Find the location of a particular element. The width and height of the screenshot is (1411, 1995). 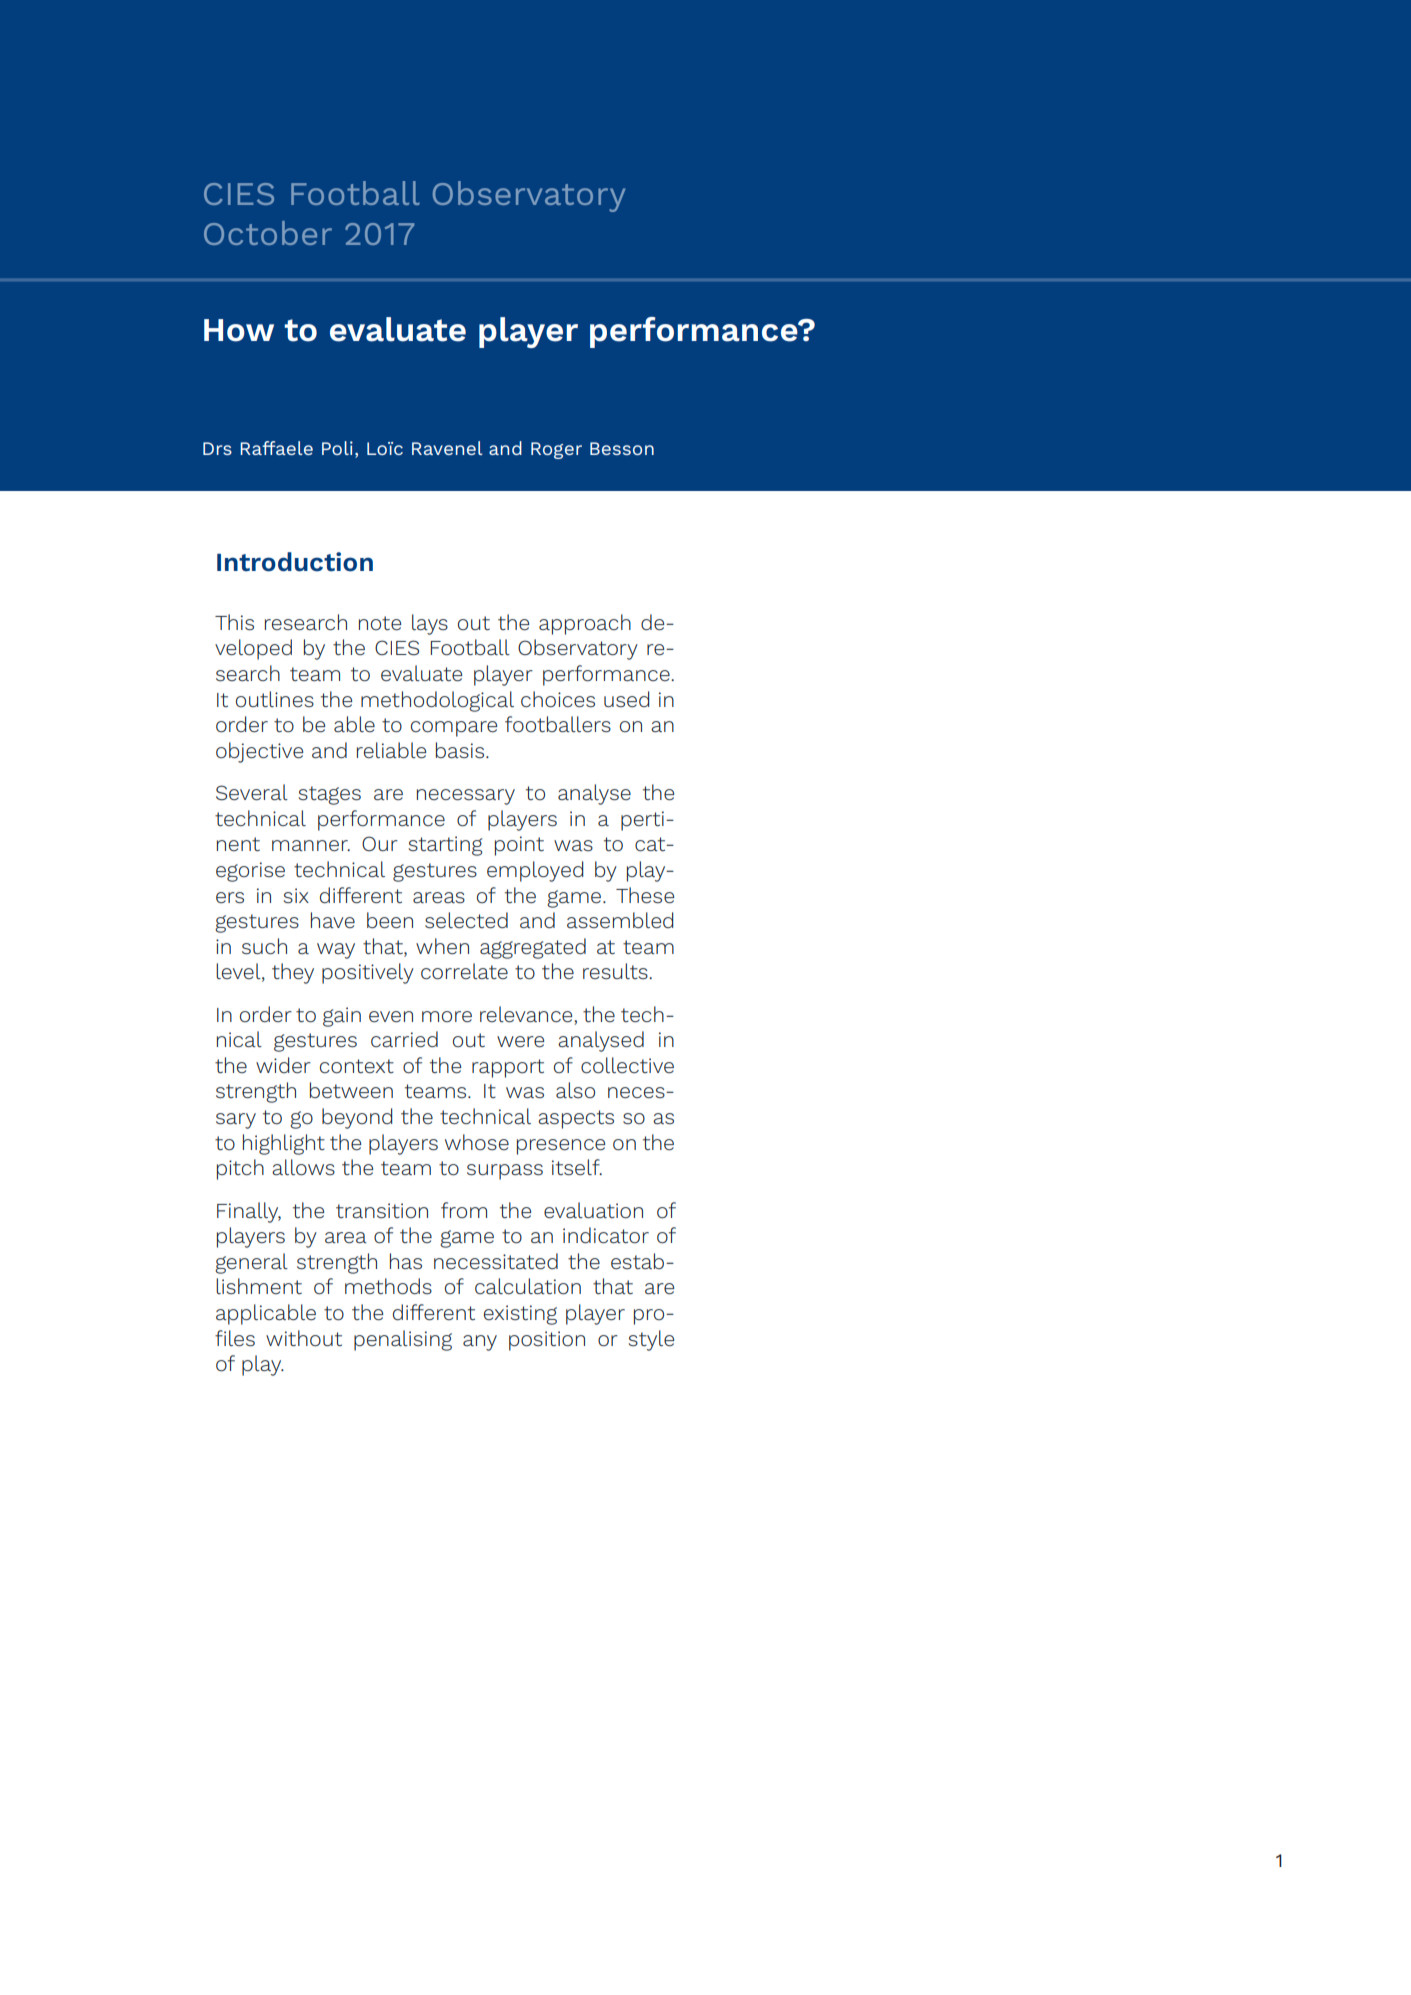

Introduction is located at coordinates (295, 562).
